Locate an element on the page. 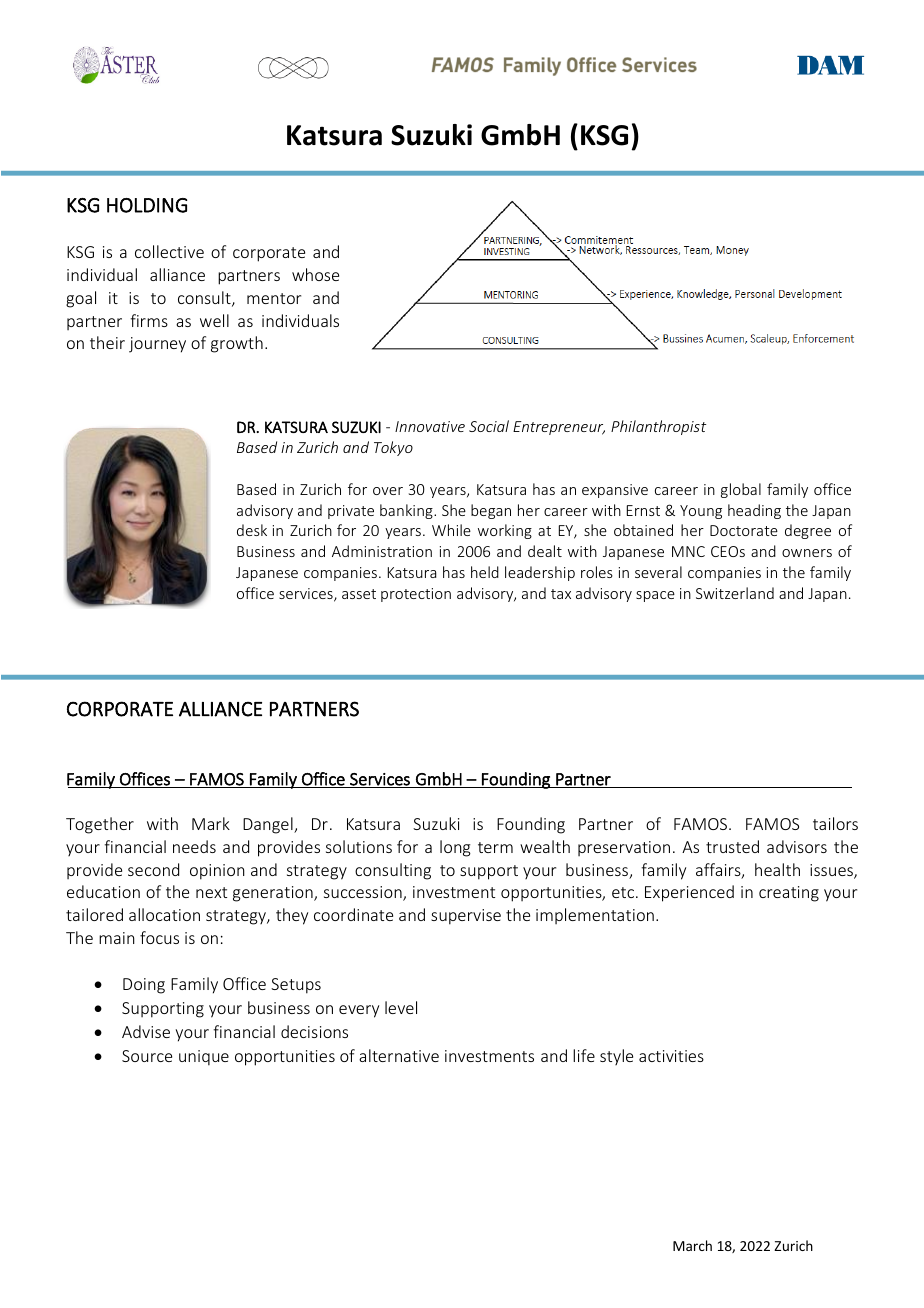  alternative is located at coordinates (399, 1055).
